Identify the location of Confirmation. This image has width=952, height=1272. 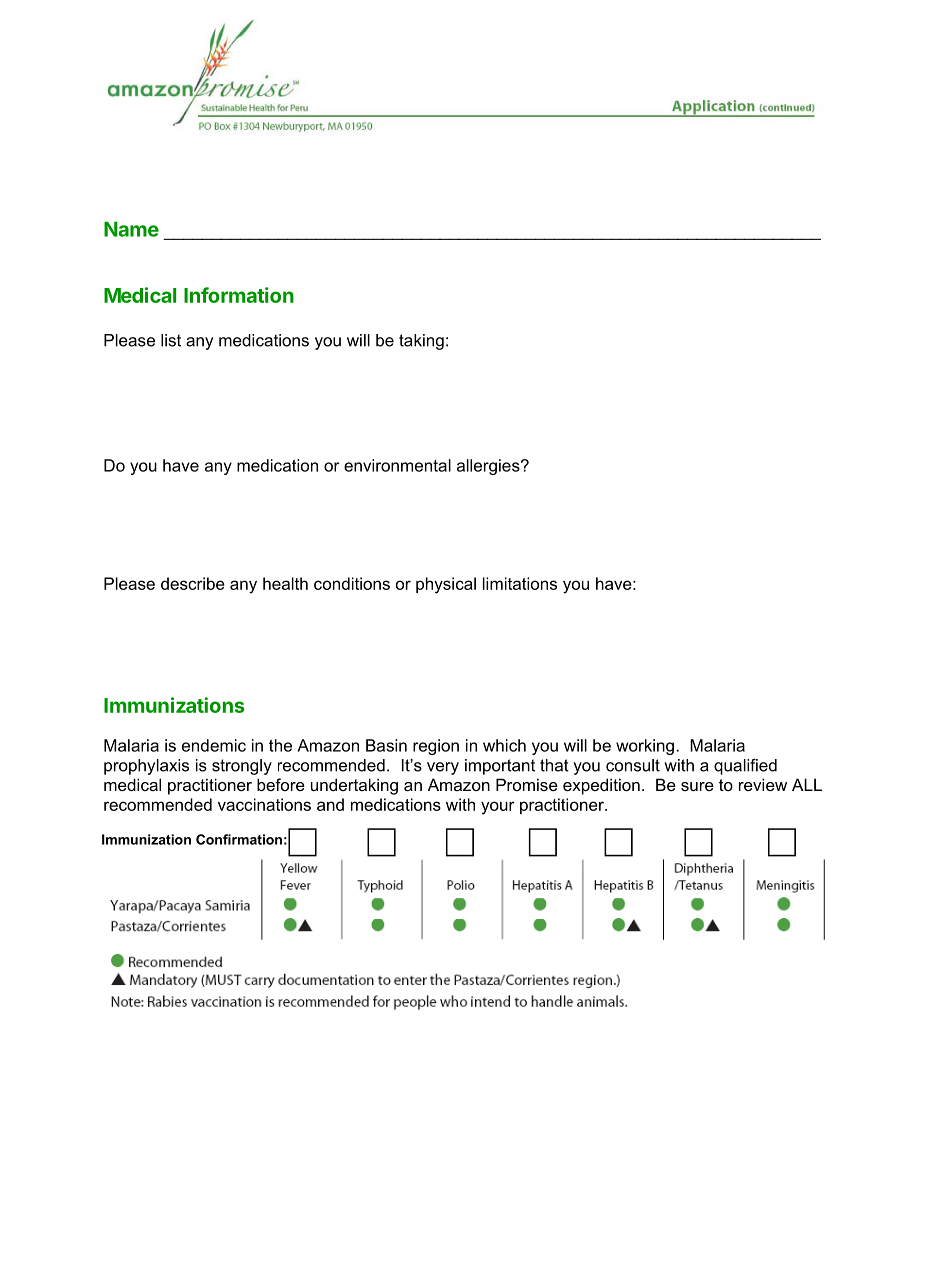
(239, 839).
